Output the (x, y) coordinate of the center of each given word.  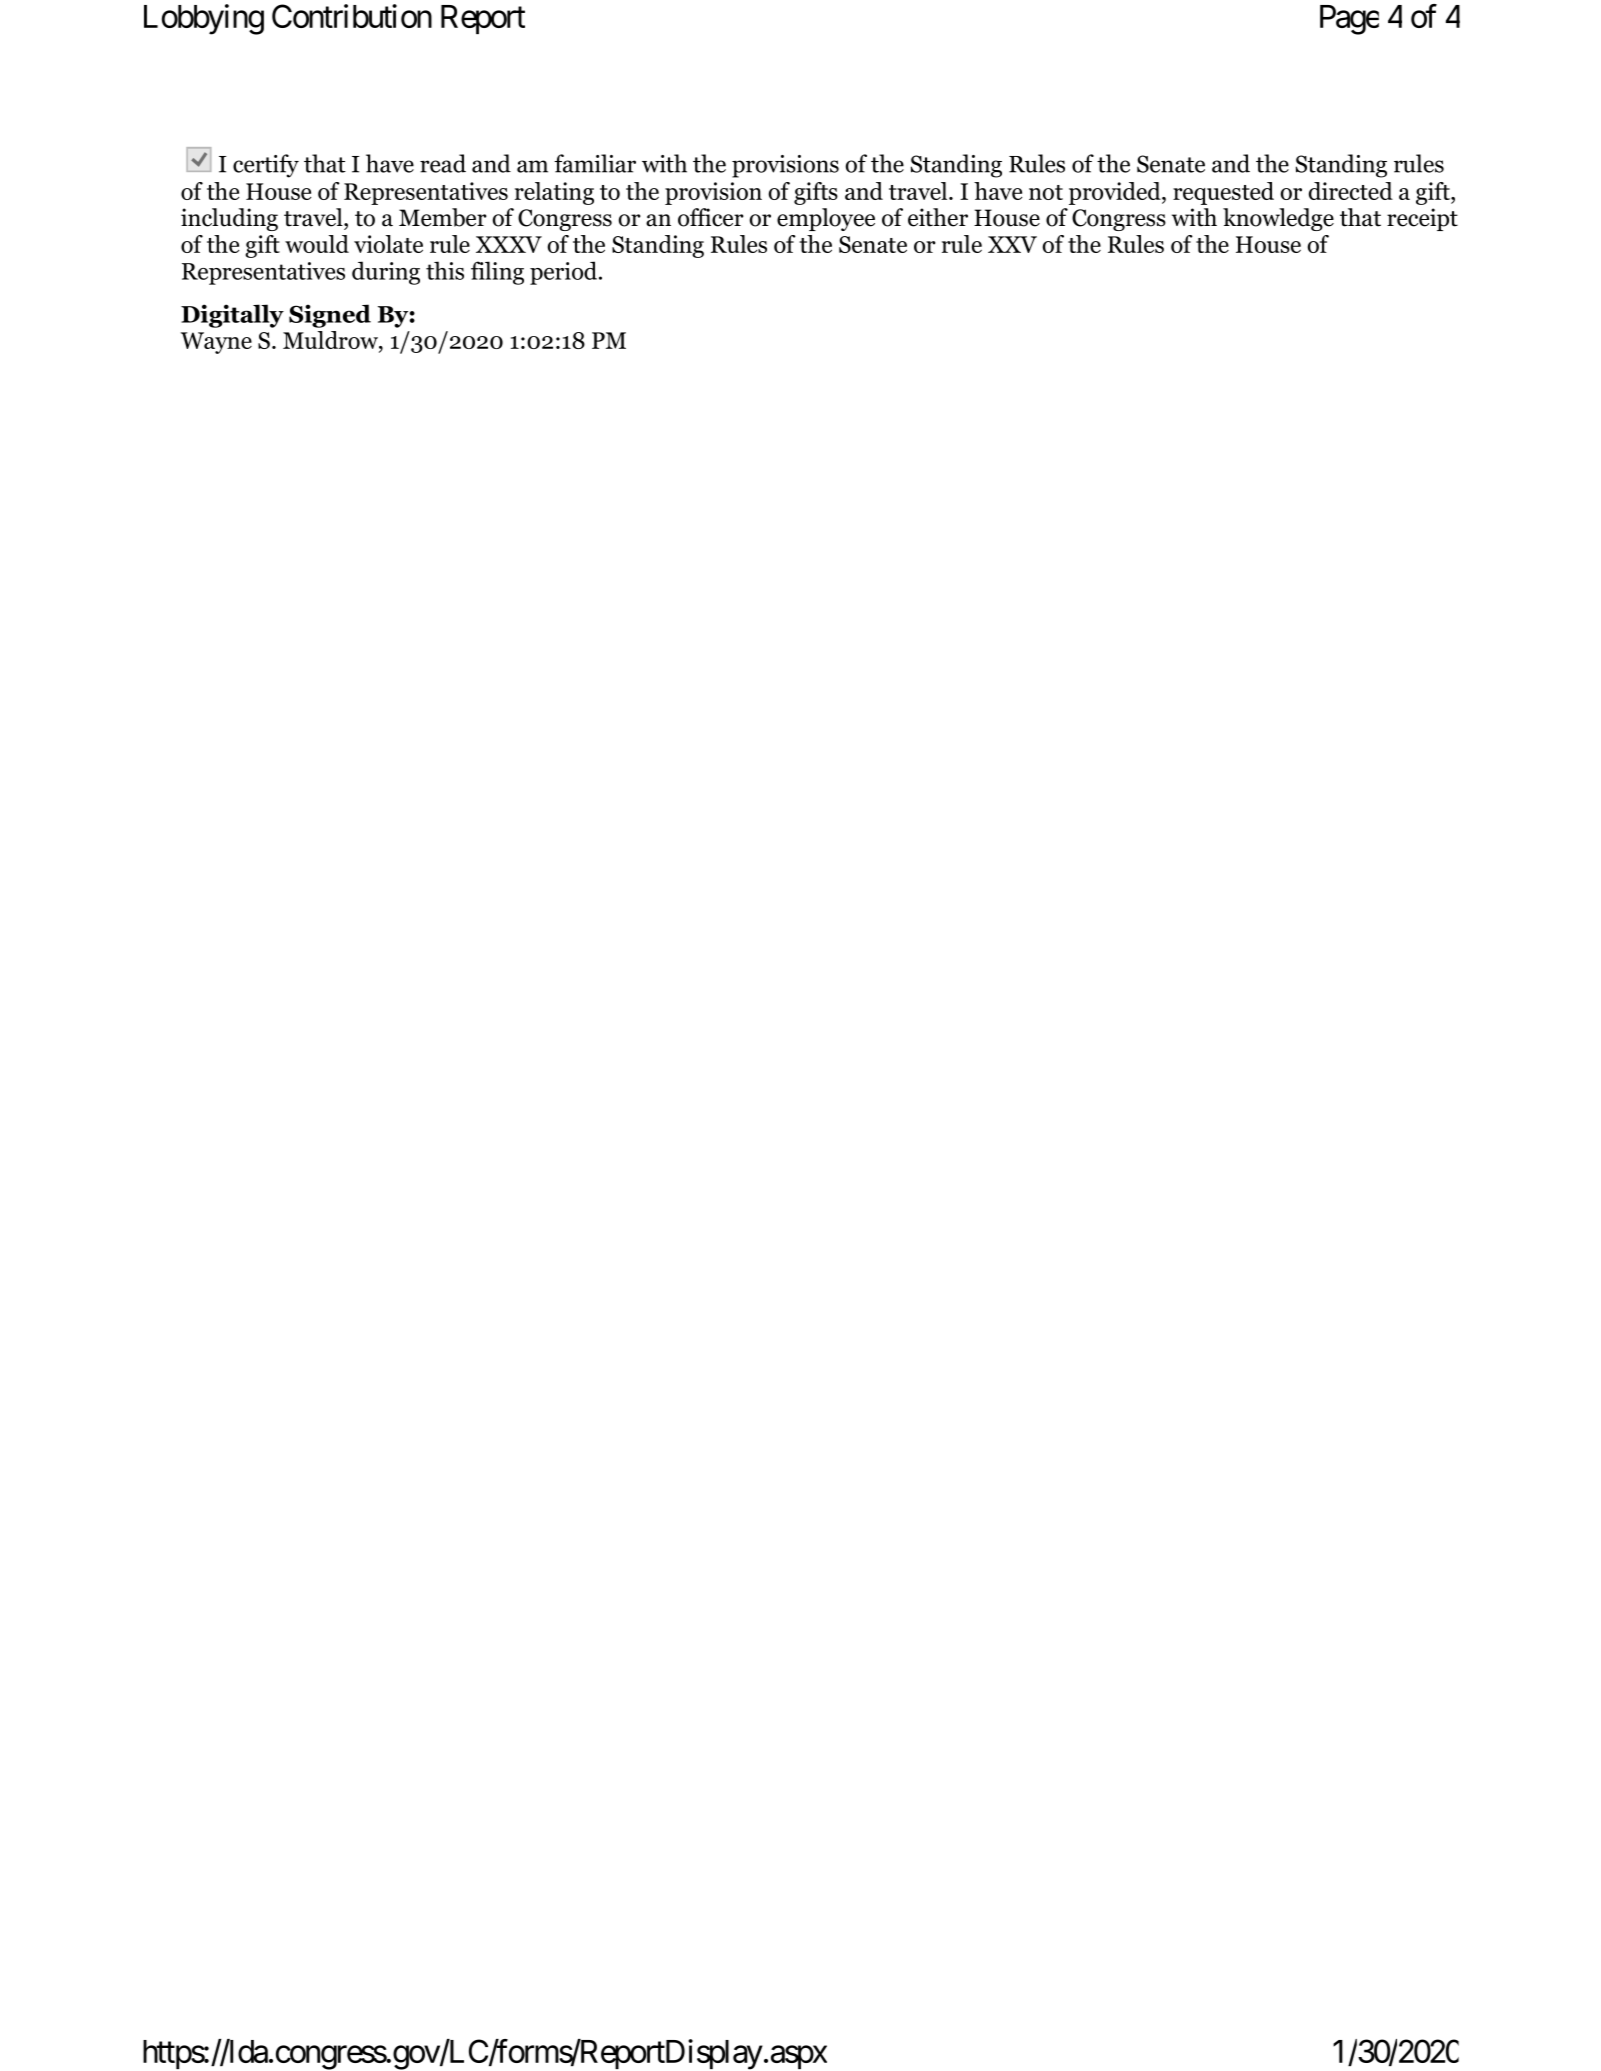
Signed (330, 316)
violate (388, 244)
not (1046, 192)
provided (1116, 193)
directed (1351, 191)
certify (266, 166)
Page (1349, 20)
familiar (595, 163)
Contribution (352, 16)
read (443, 163)
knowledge (1278, 219)
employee (826, 219)
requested (1223, 193)
